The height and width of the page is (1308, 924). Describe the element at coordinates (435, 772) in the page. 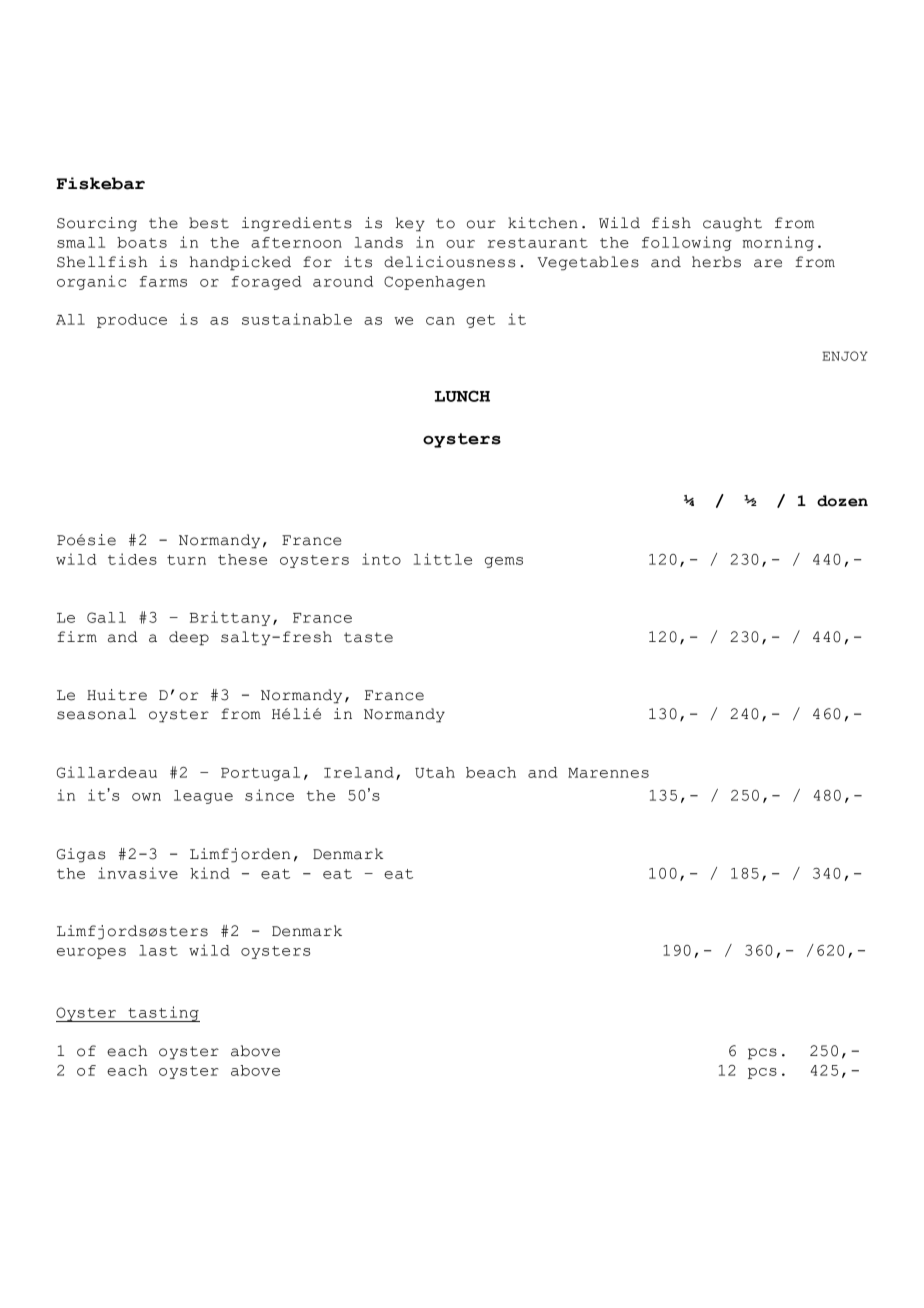

I see `Utah` at that location.
